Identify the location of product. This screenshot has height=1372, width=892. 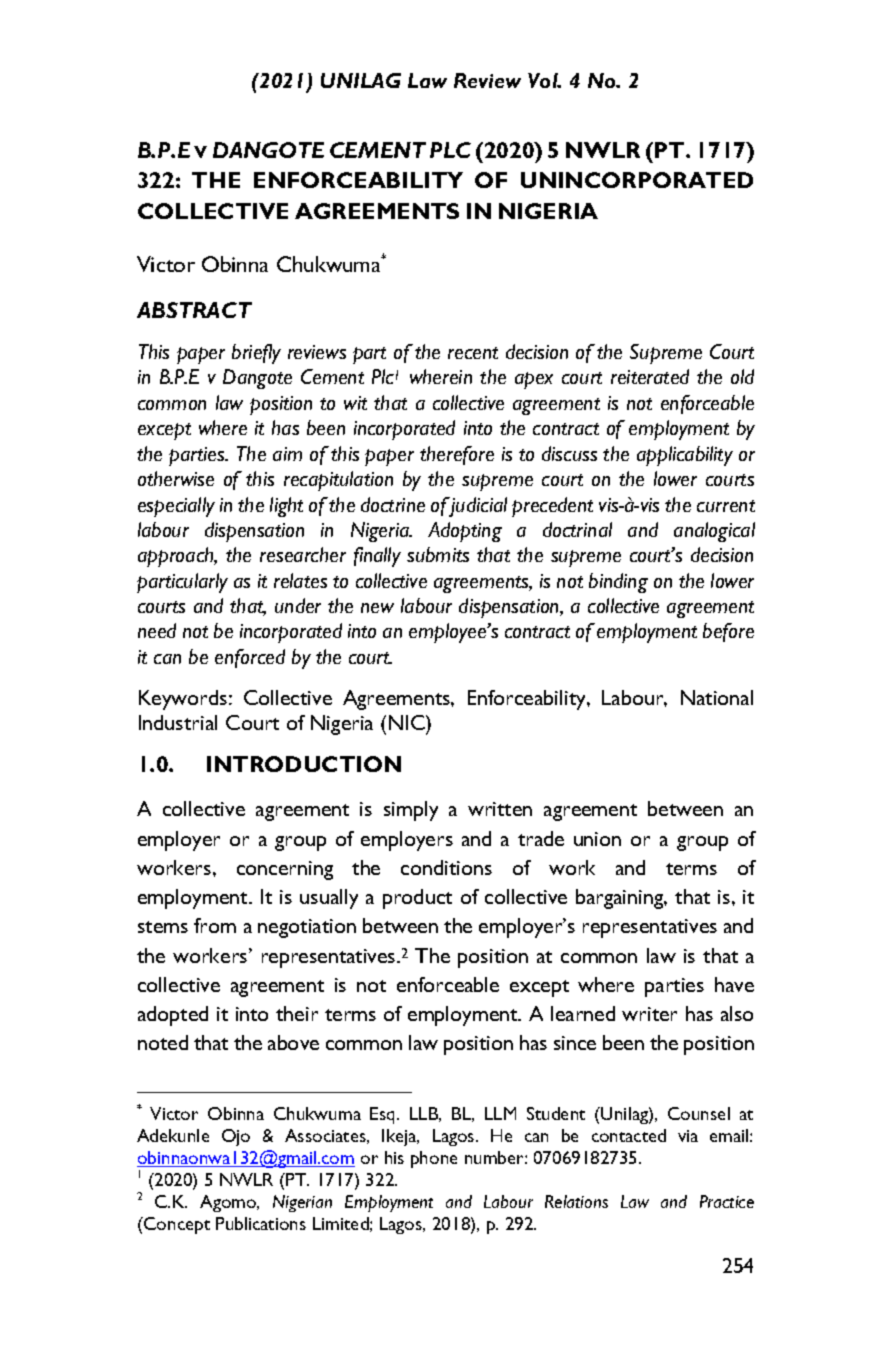
(417, 899).
